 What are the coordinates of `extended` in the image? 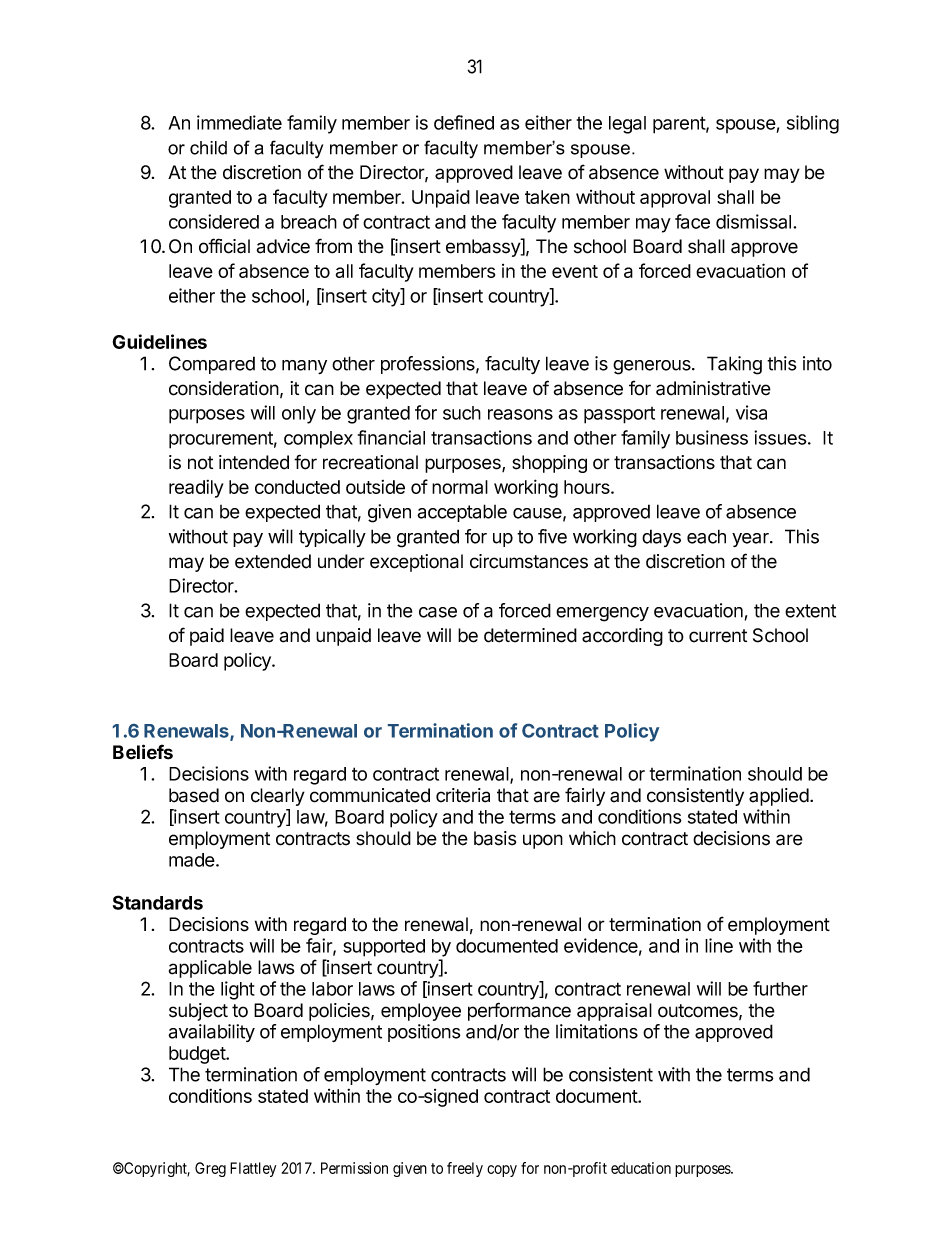 It's located at (273, 561).
